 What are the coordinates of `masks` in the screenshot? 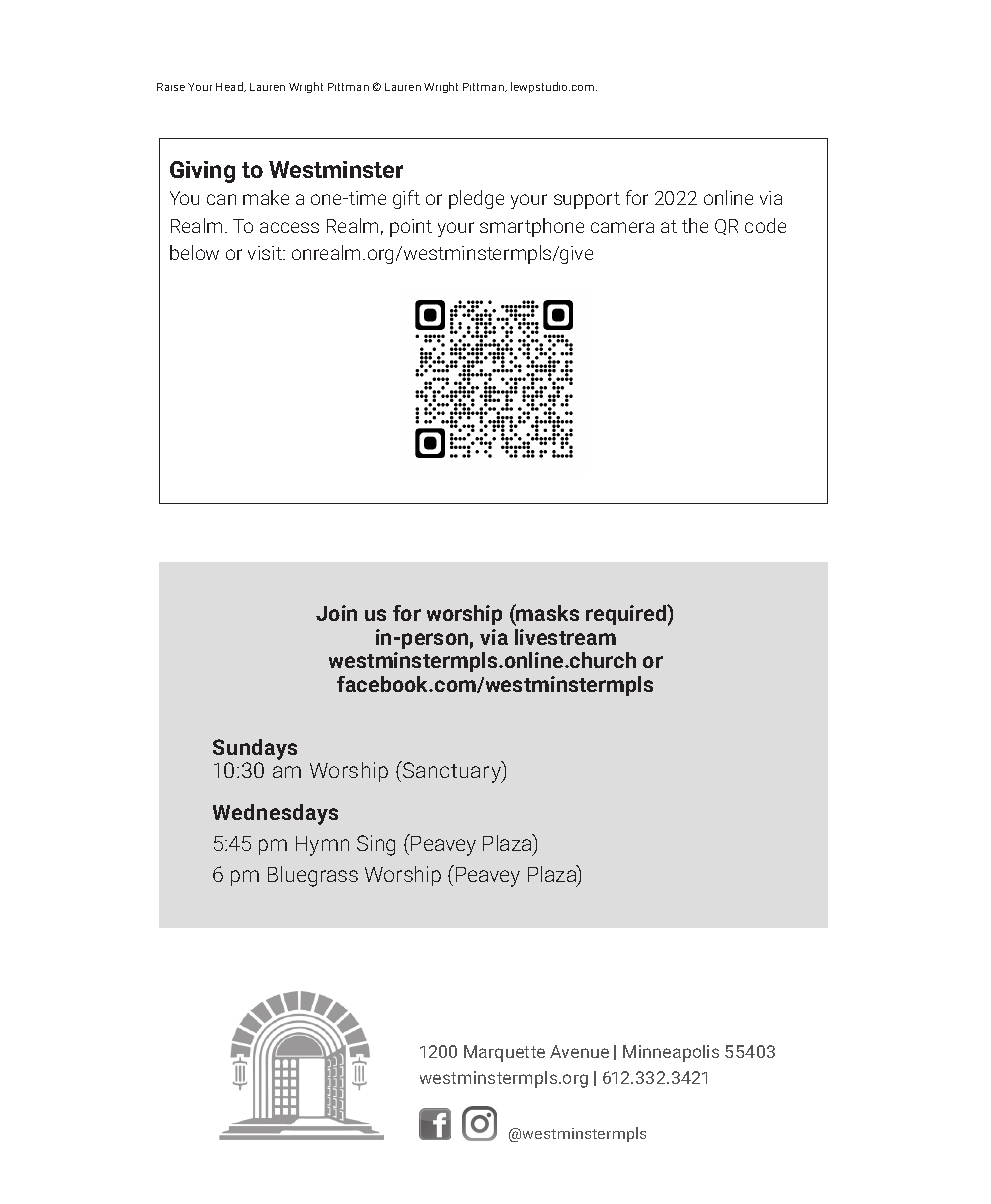 It's located at (547, 612).
